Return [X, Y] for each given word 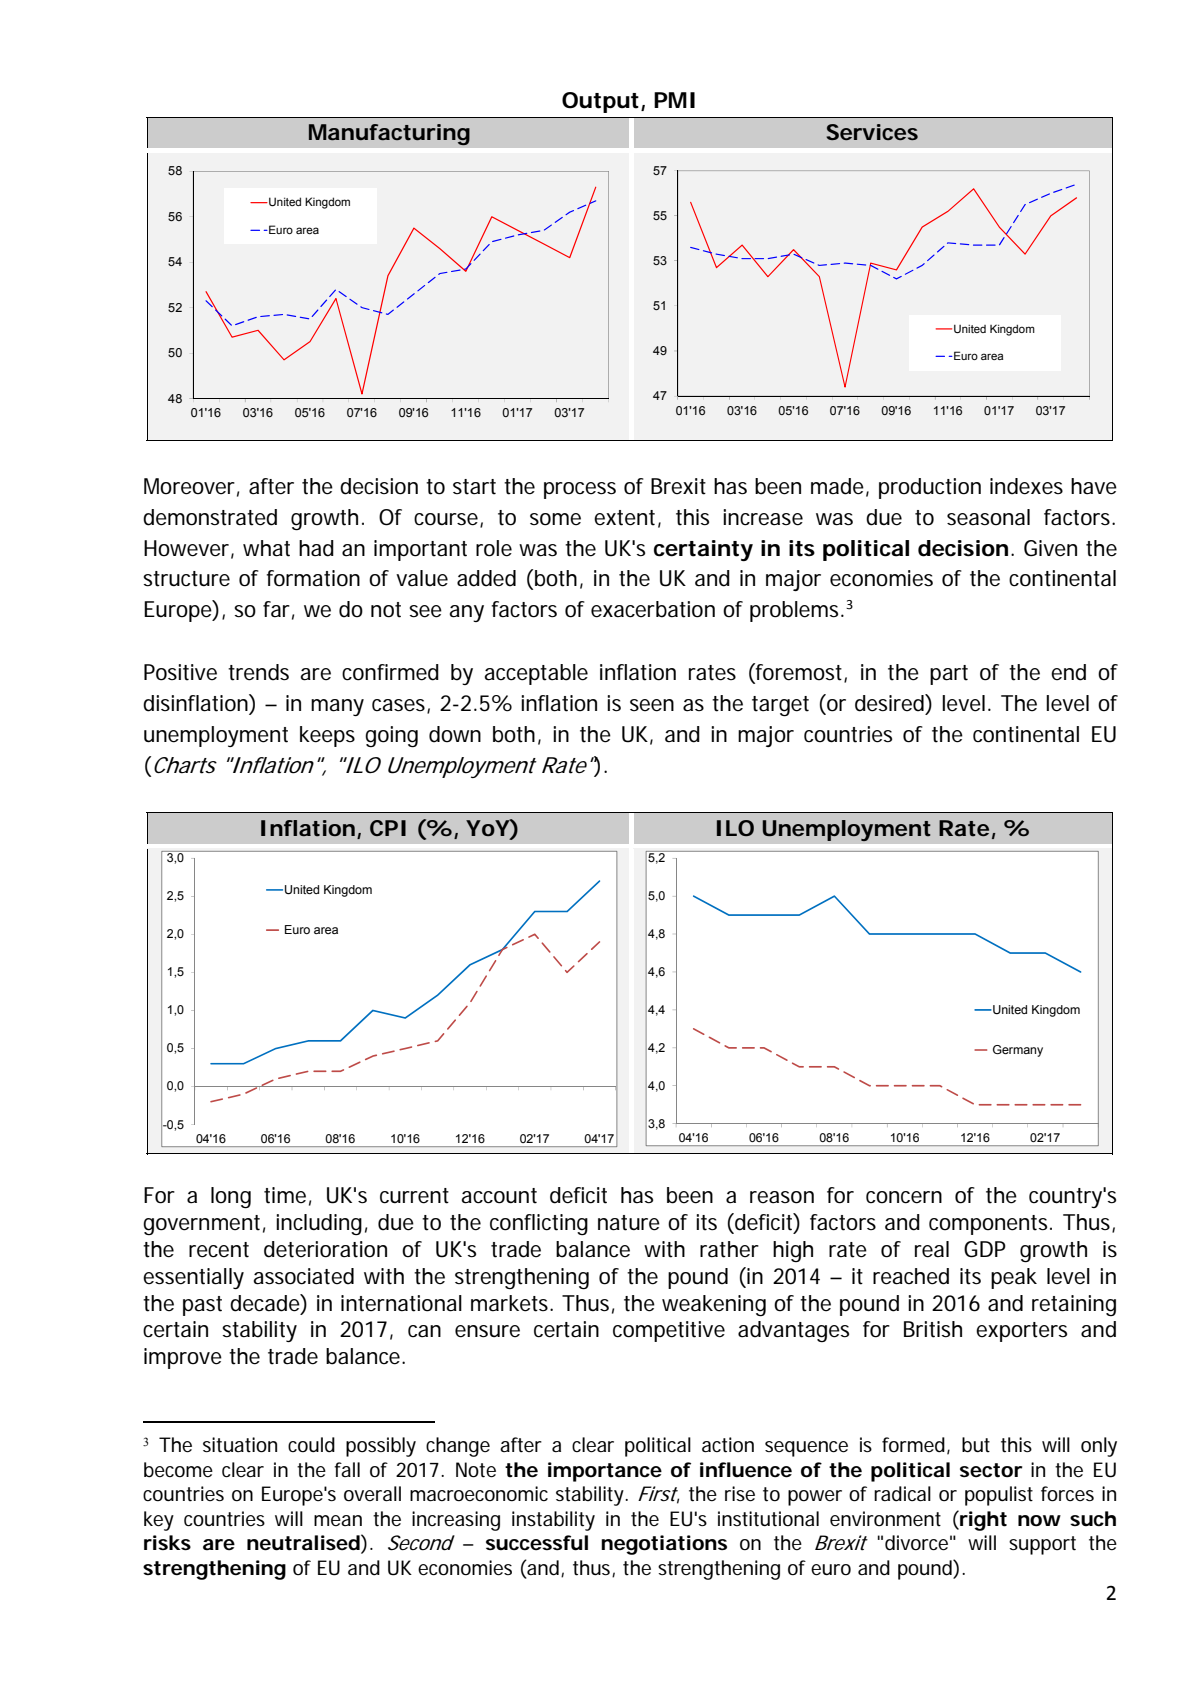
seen [652, 705]
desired [890, 703]
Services [872, 132]
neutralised [303, 1543]
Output [600, 102]
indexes [1026, 486]
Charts [183, 766]
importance [605, 1472]
